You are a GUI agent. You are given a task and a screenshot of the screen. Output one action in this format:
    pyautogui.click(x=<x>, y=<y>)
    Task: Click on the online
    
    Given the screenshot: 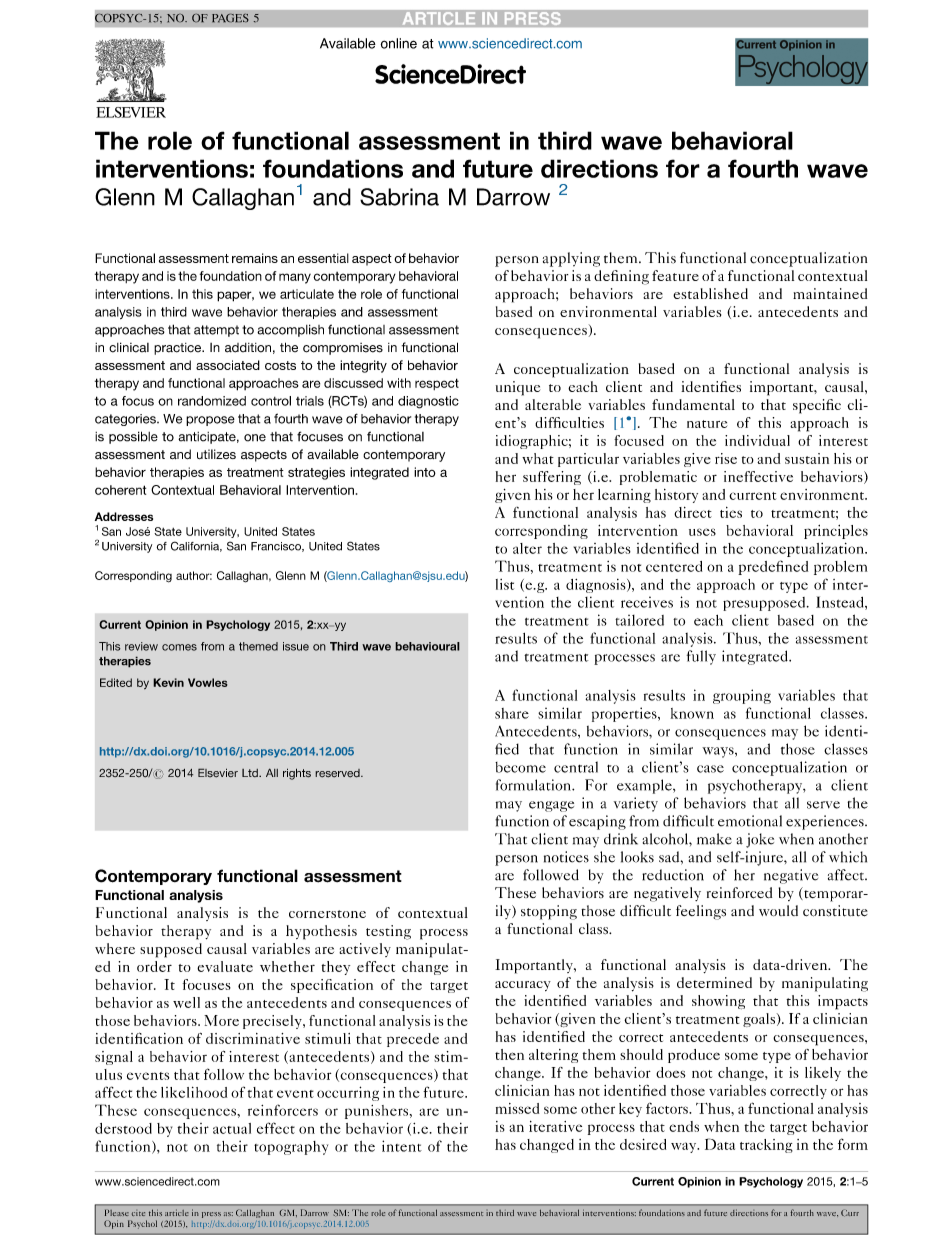 What is the action you would take?
    pyautogui.click(x=399, y=43)
